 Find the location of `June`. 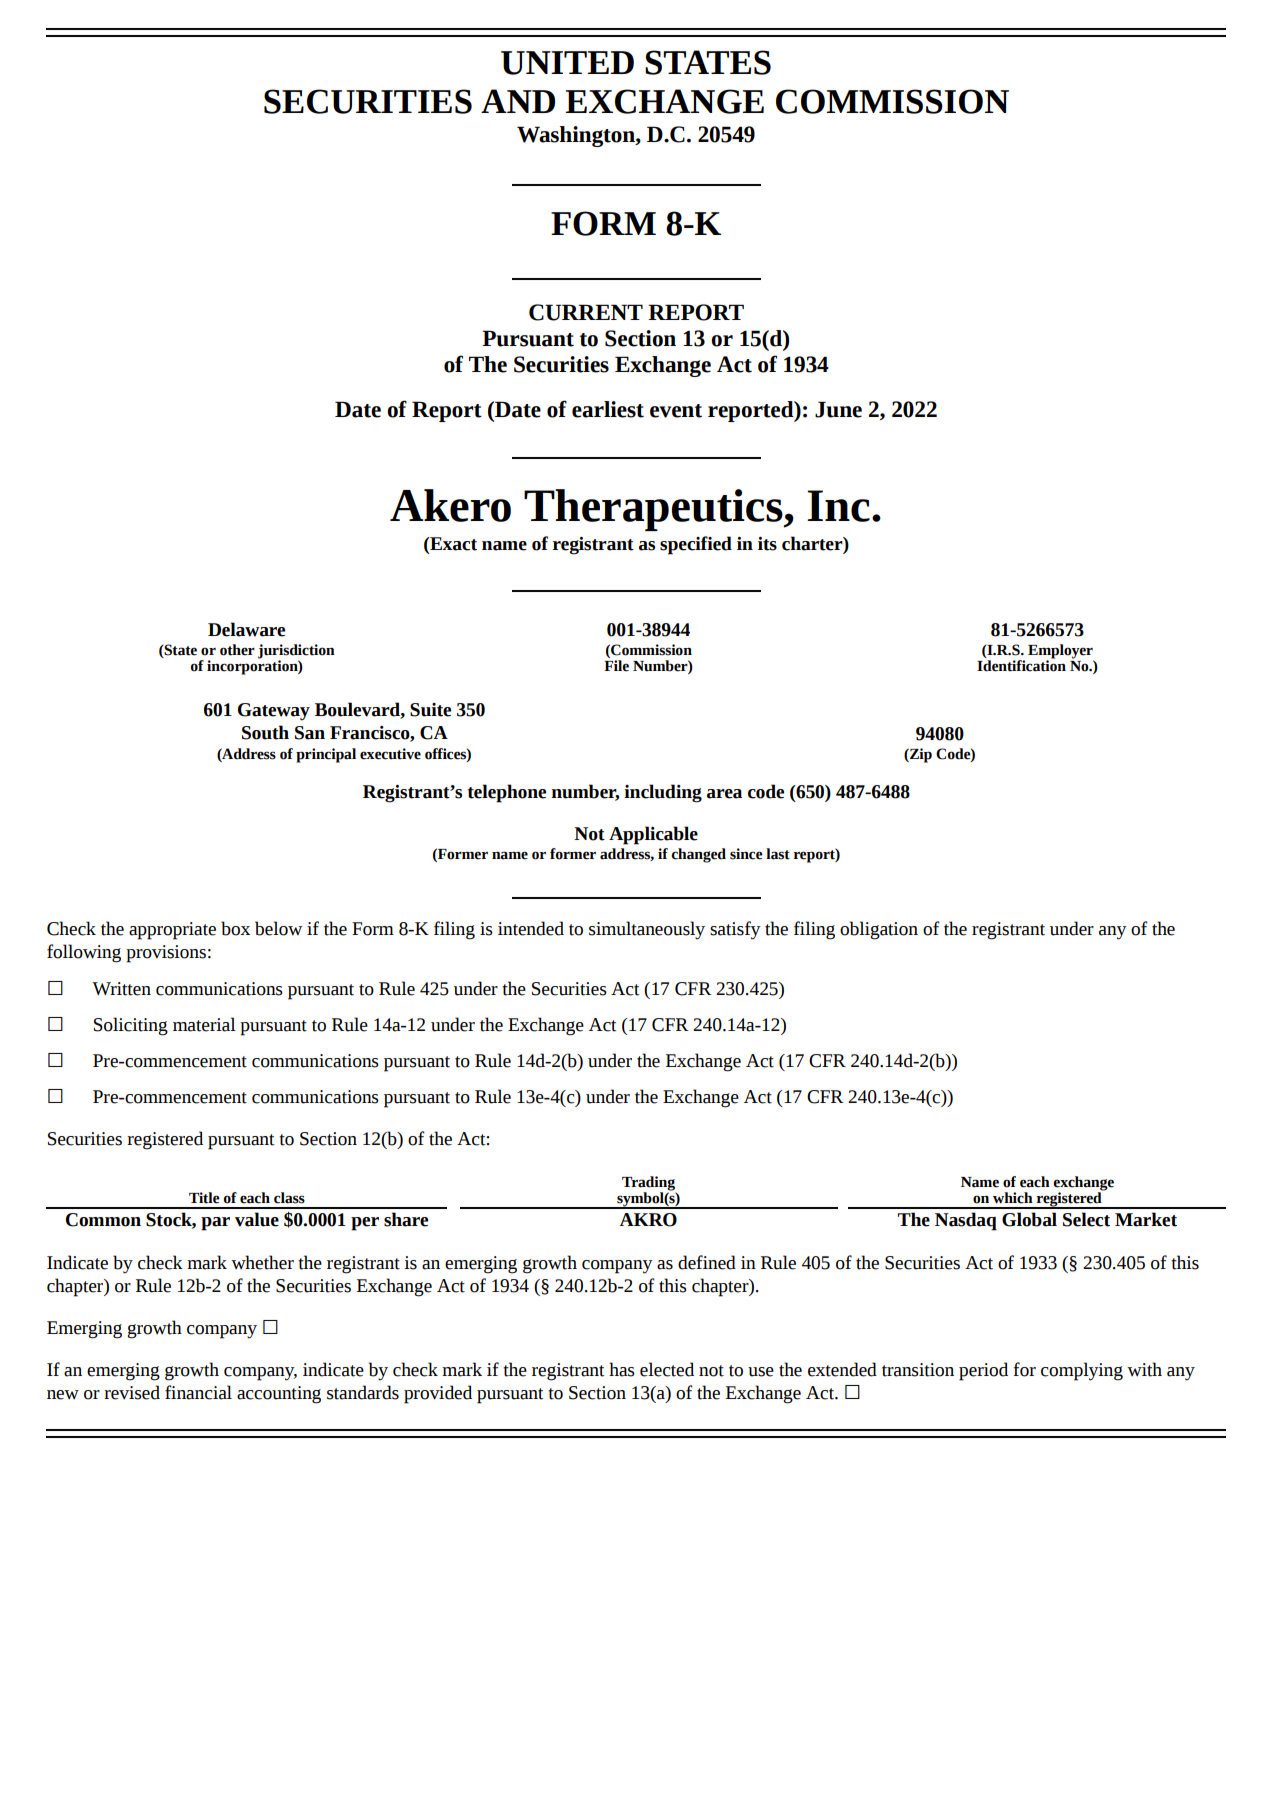

June is located at coordinates (838, 409).
